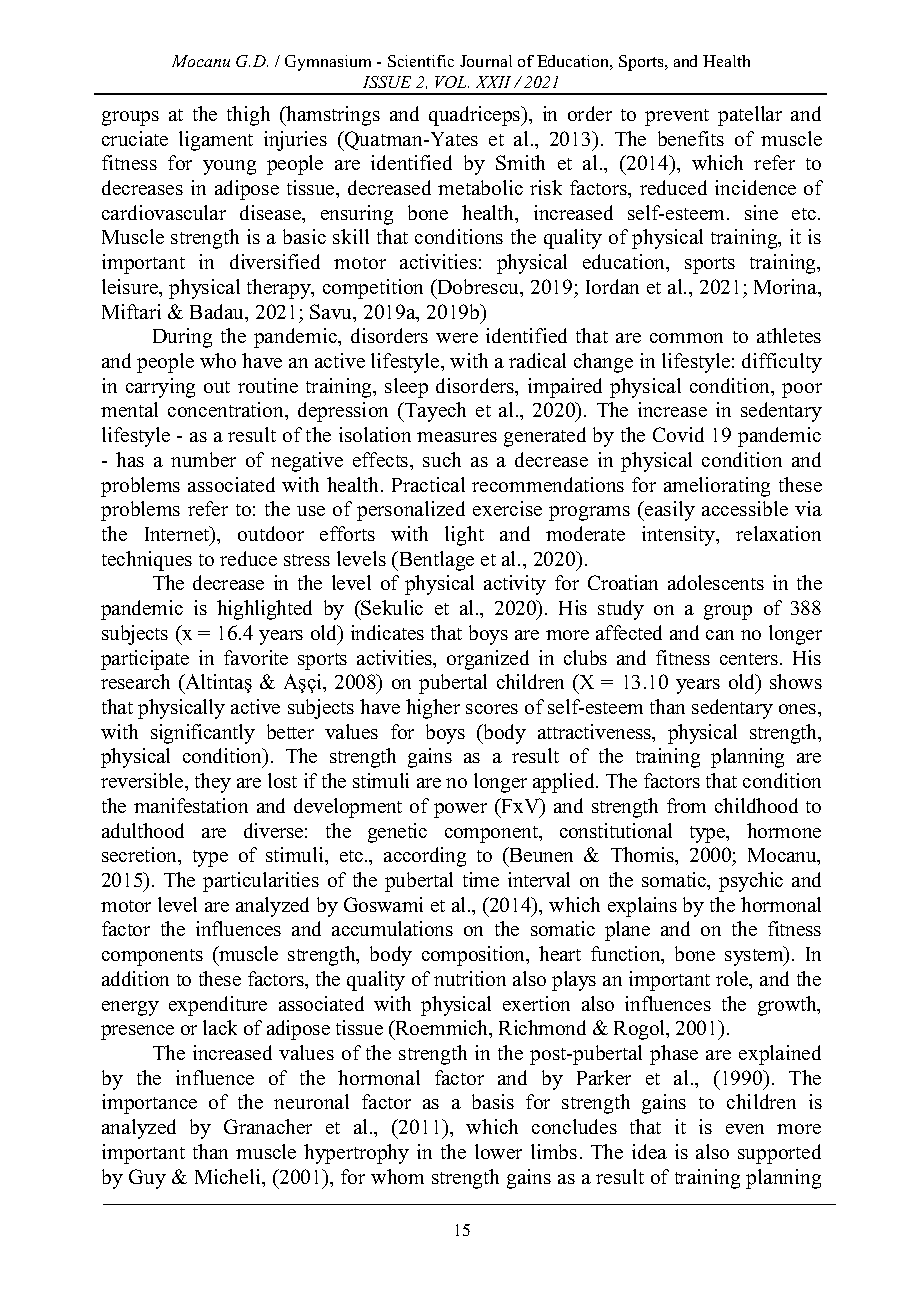 This screenshot has height=1305, width=924. I want to click on Guy, so click(147, 1179).
